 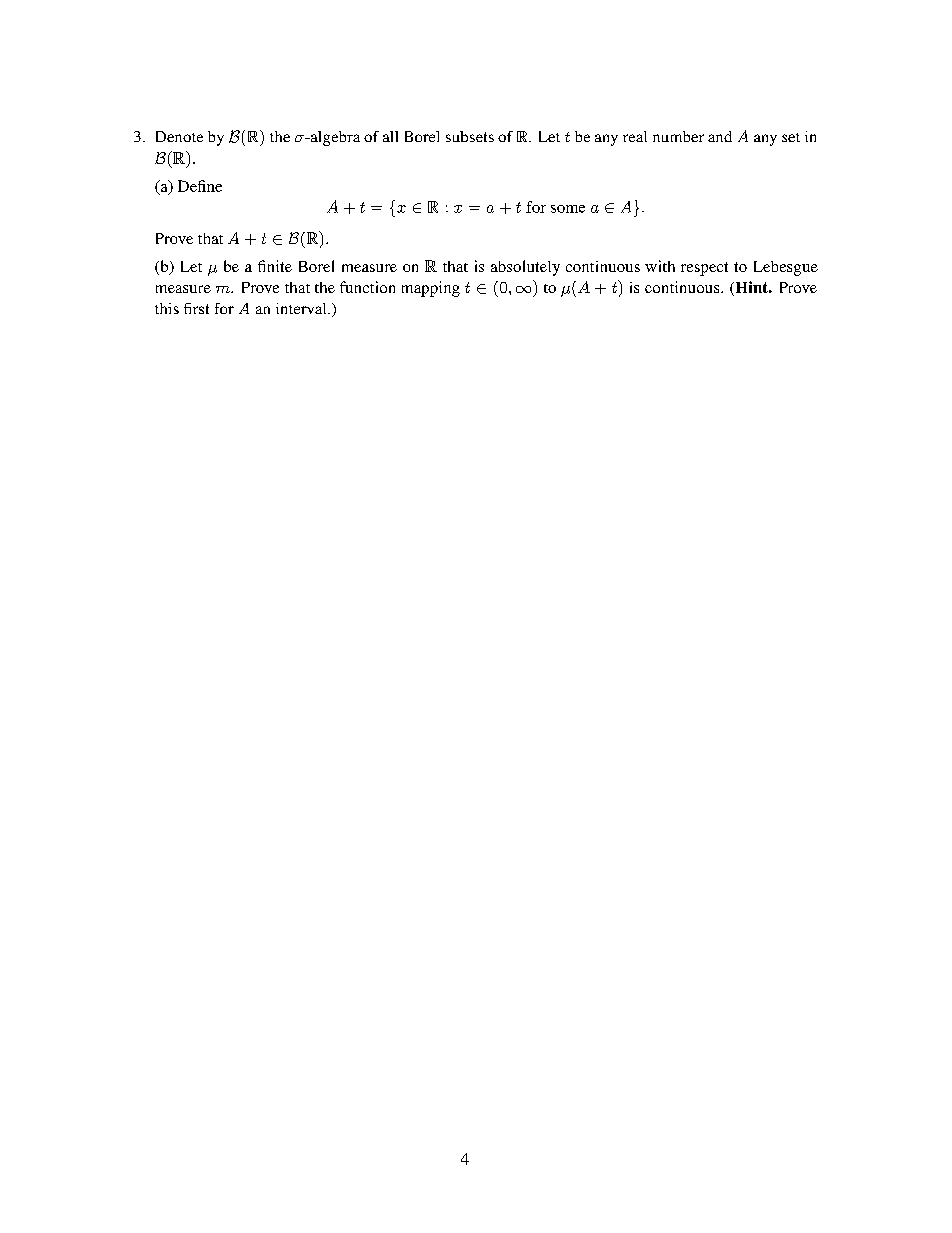 I want to click on finite, so click(x=275, y=266).
